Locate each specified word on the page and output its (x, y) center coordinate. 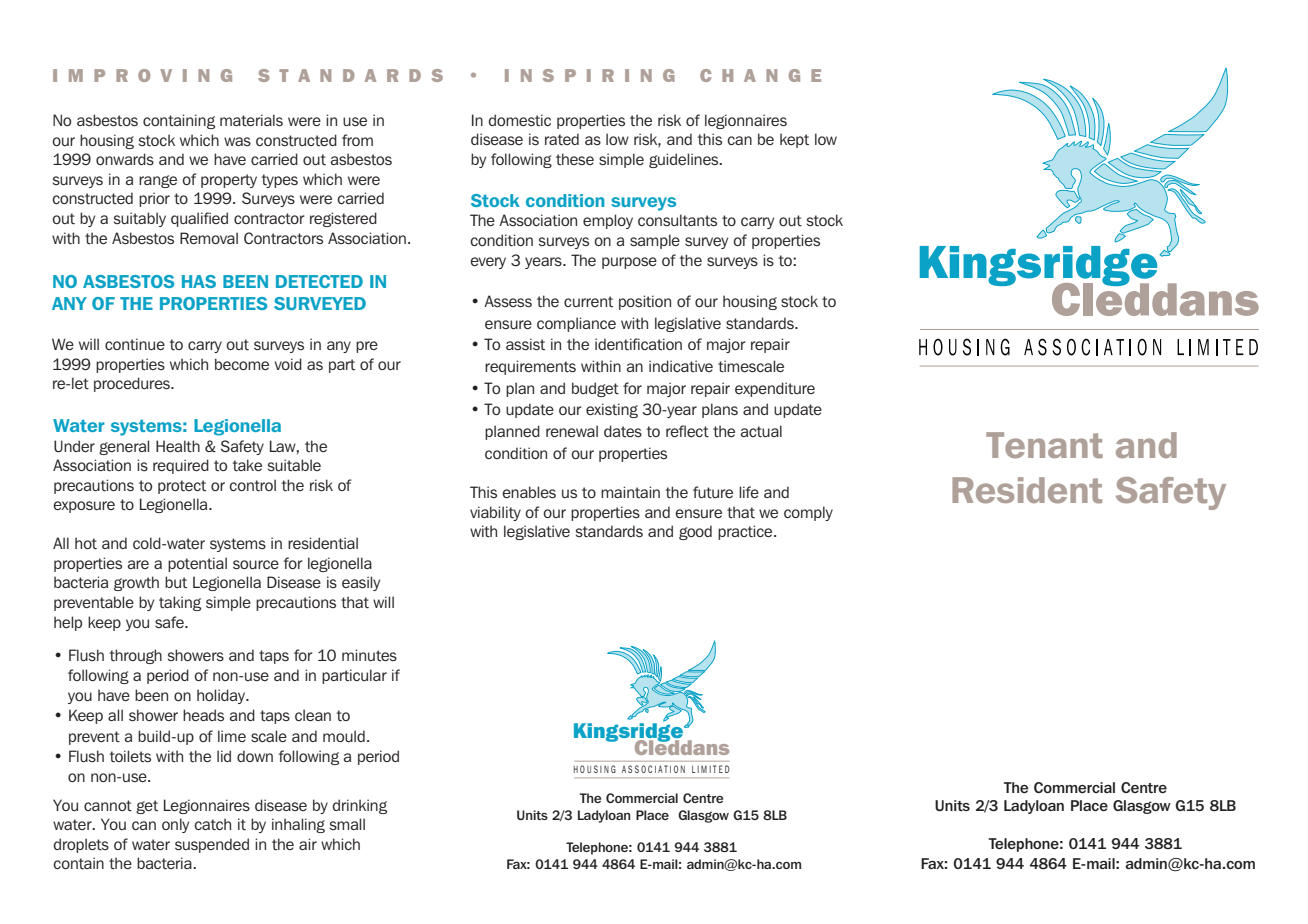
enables (529, 492)
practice (746, 532)
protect (182, 487)
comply (808, 513)
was (237, 141)
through (136, 656)
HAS (199, 281)
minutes (369, 655)
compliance (576, 324)
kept (794, 140)
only (175, 825)
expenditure (775, 389)
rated (562, 139)
